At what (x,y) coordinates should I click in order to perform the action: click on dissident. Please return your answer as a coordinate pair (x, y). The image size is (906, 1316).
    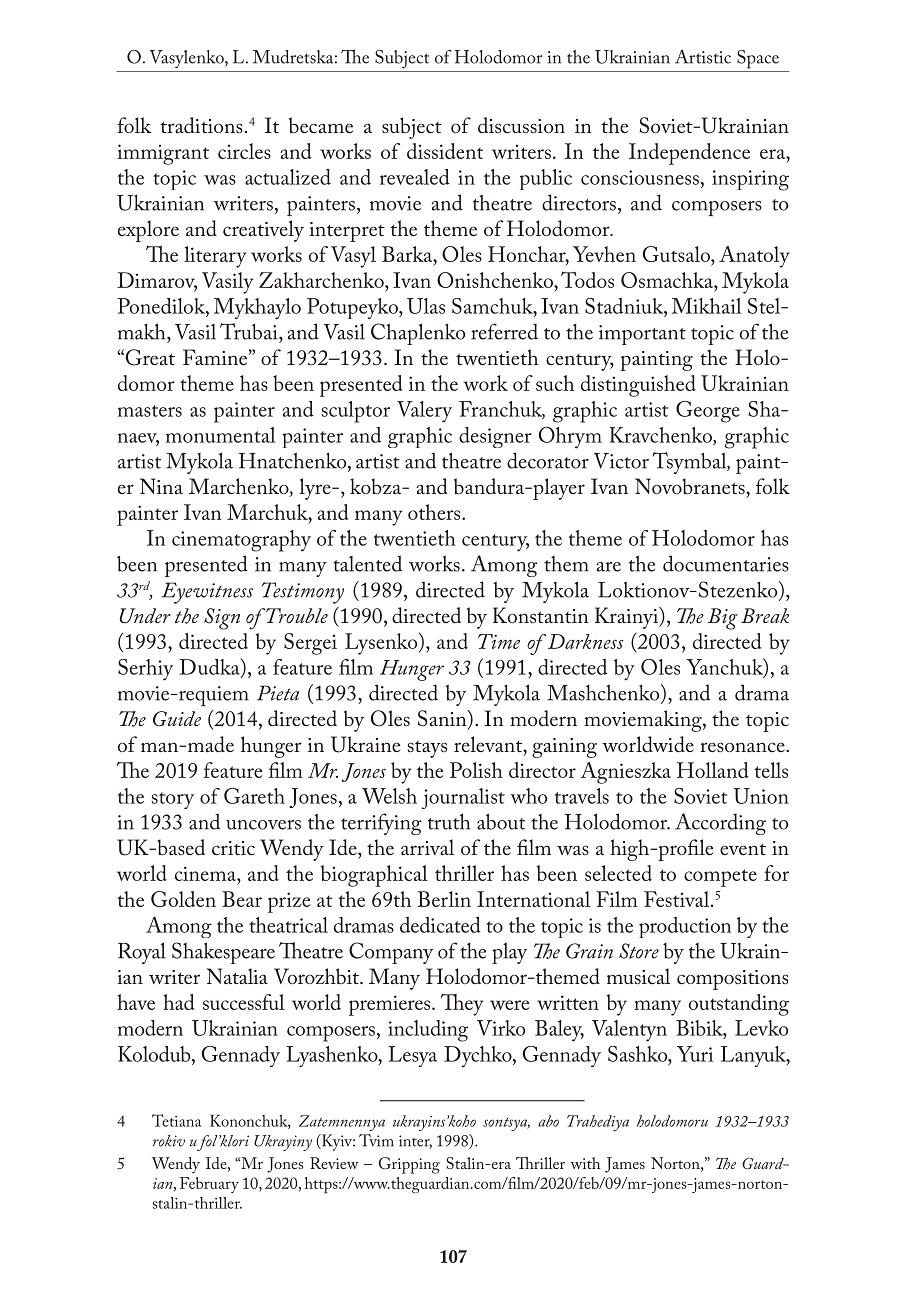
    Looking at the image, I should click on (445, 151).
